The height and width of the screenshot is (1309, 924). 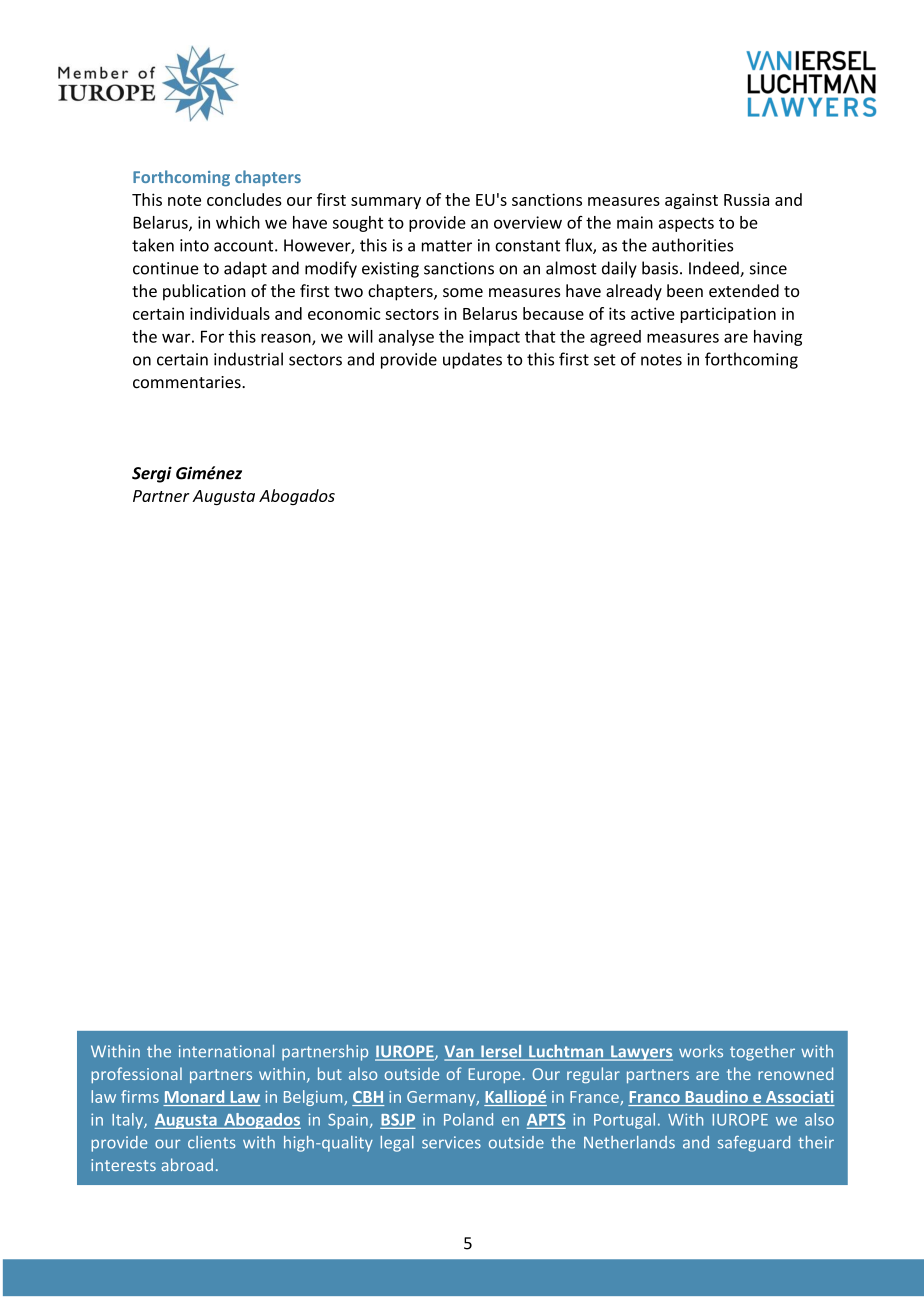 What do you see at coordinates (472, 360) in the screenshot?
I see `updates` at bounding box center [472, 360].
